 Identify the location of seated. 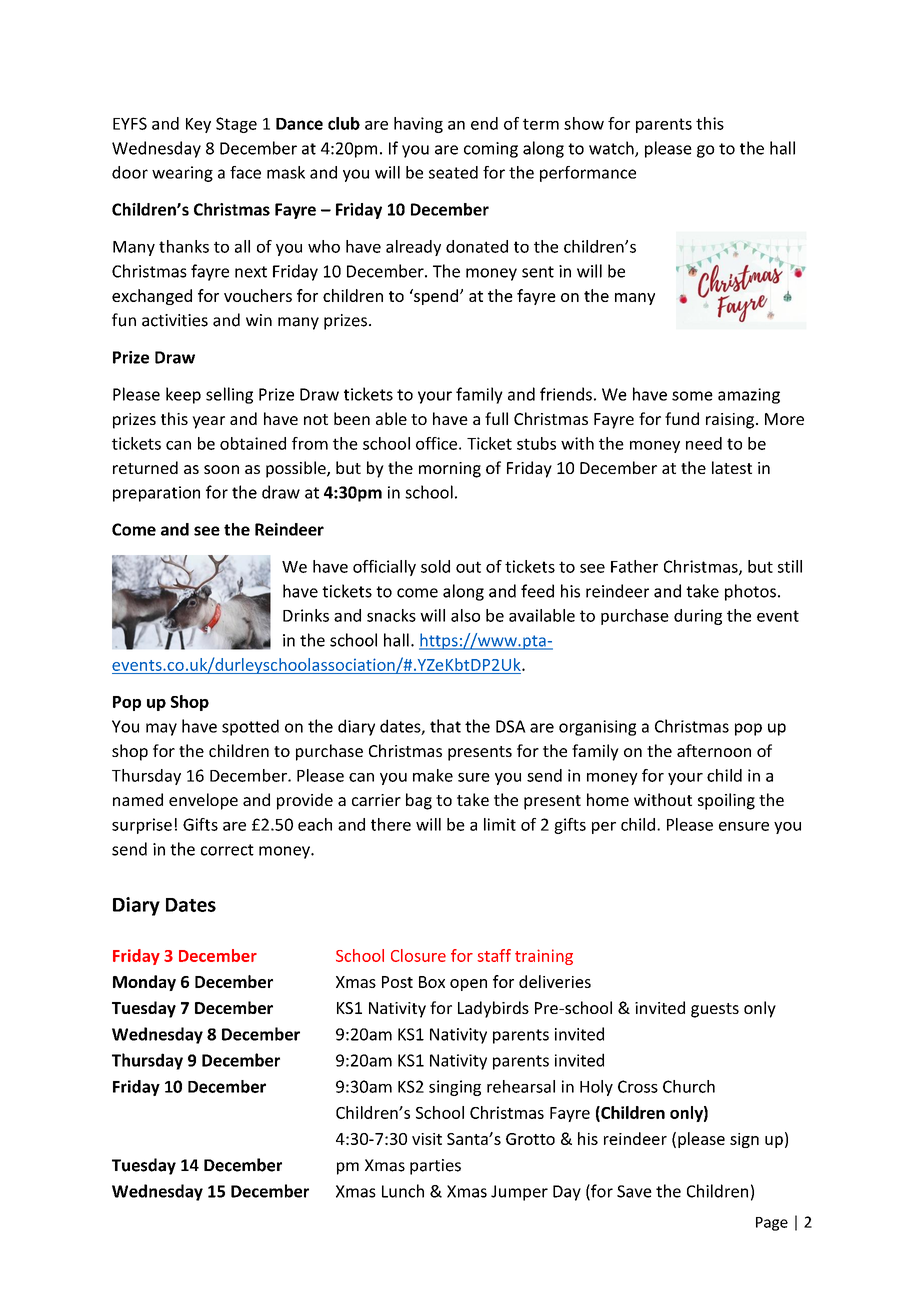
(453, 172).
